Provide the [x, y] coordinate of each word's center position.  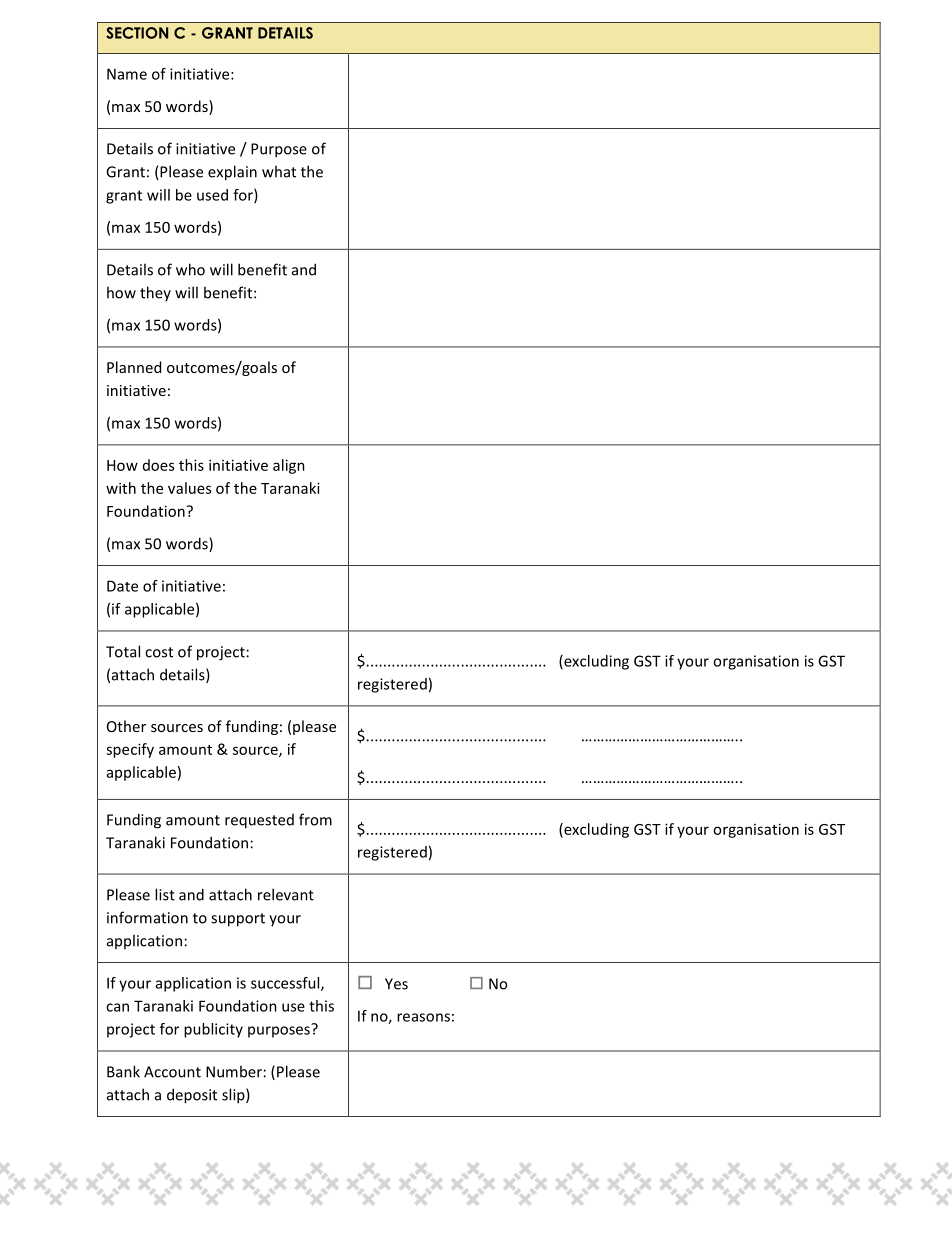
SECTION [137, 33]
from [315, 819]
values [189, 488]
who [190, 269]
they [155, 293]
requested [259, 821]
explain [232, 173]
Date [122, 586]
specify [130, 750]
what [279, 171]
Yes [396, 984]
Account [172, 1072]
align [289, 466]
